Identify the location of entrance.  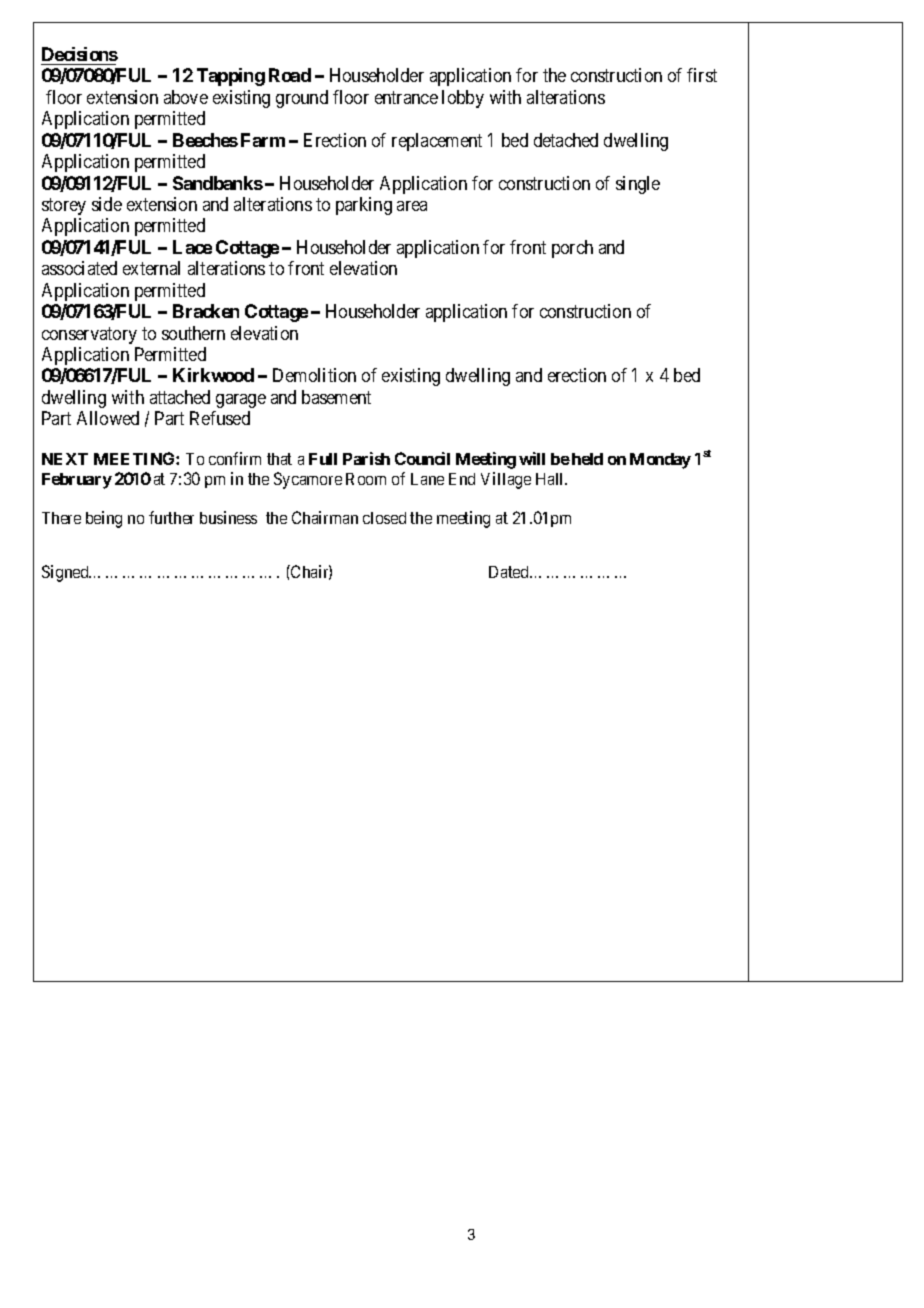
(406, 97).
